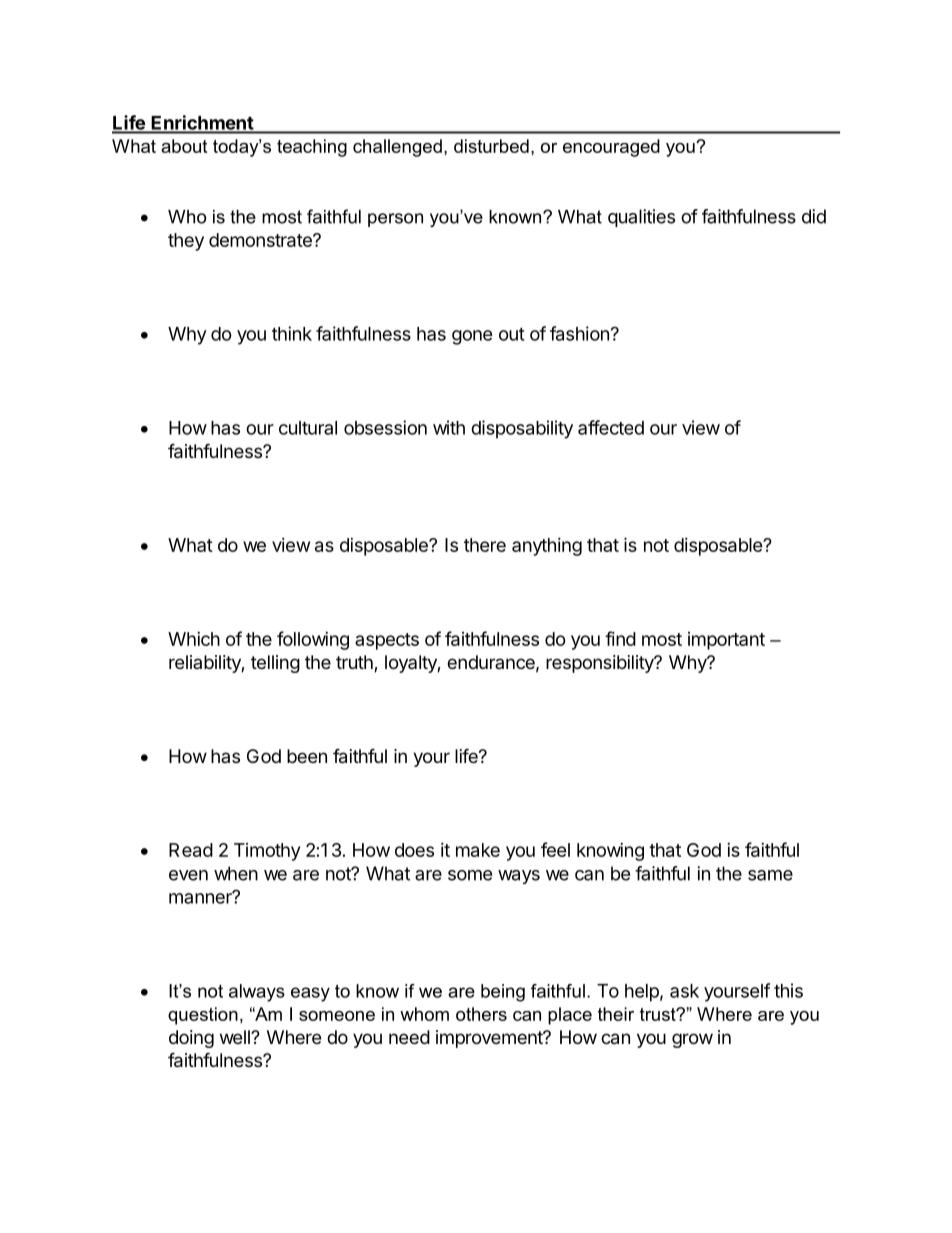 This screenshot has height=1233, width=952. Describe the element at coordinates (481, 1014) in the screenshot. I see `others` at that location.
